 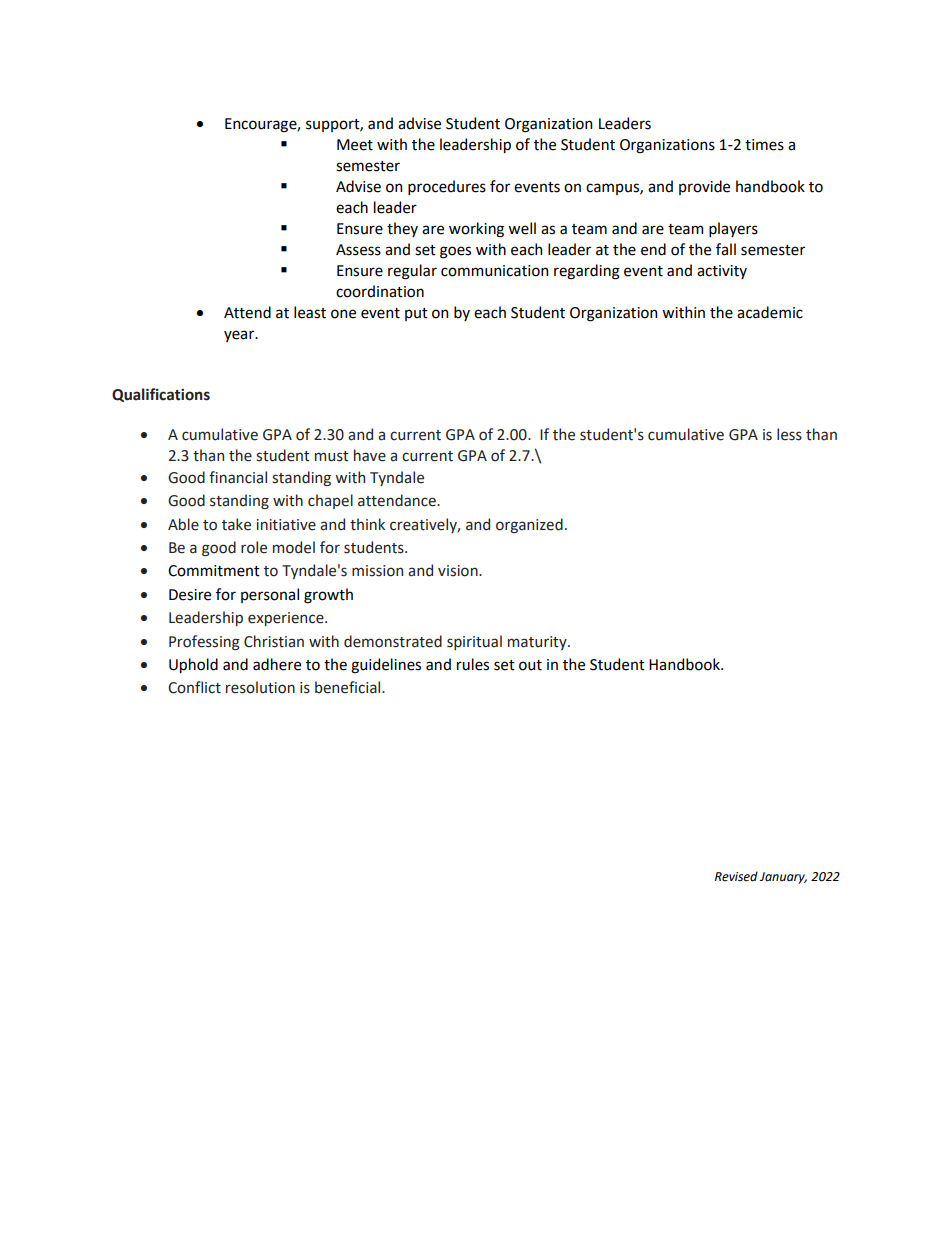 I want to click on less, so click(x=789, y=434).
